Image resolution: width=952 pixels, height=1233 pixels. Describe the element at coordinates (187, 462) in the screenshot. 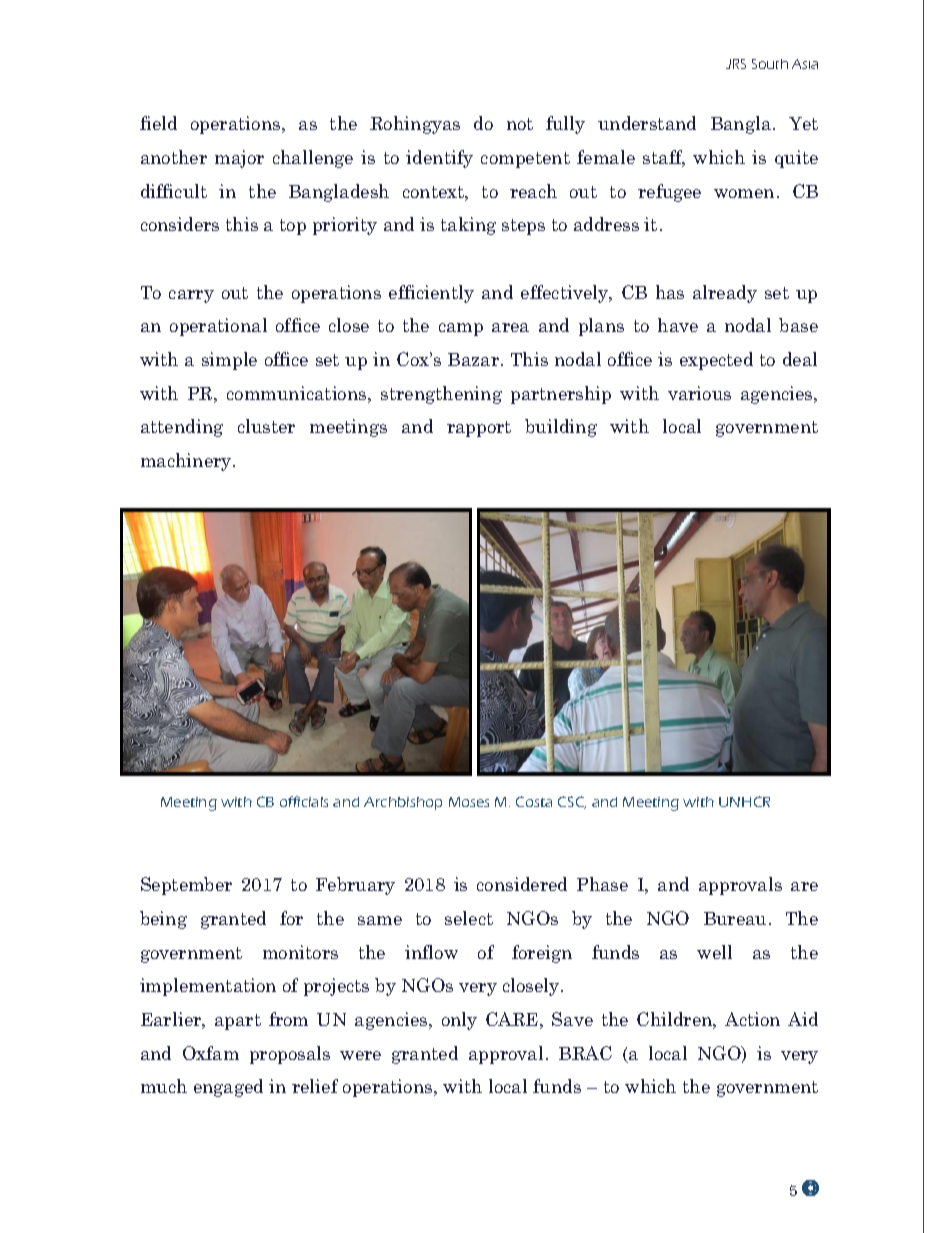

I see `machinery` at that location.
